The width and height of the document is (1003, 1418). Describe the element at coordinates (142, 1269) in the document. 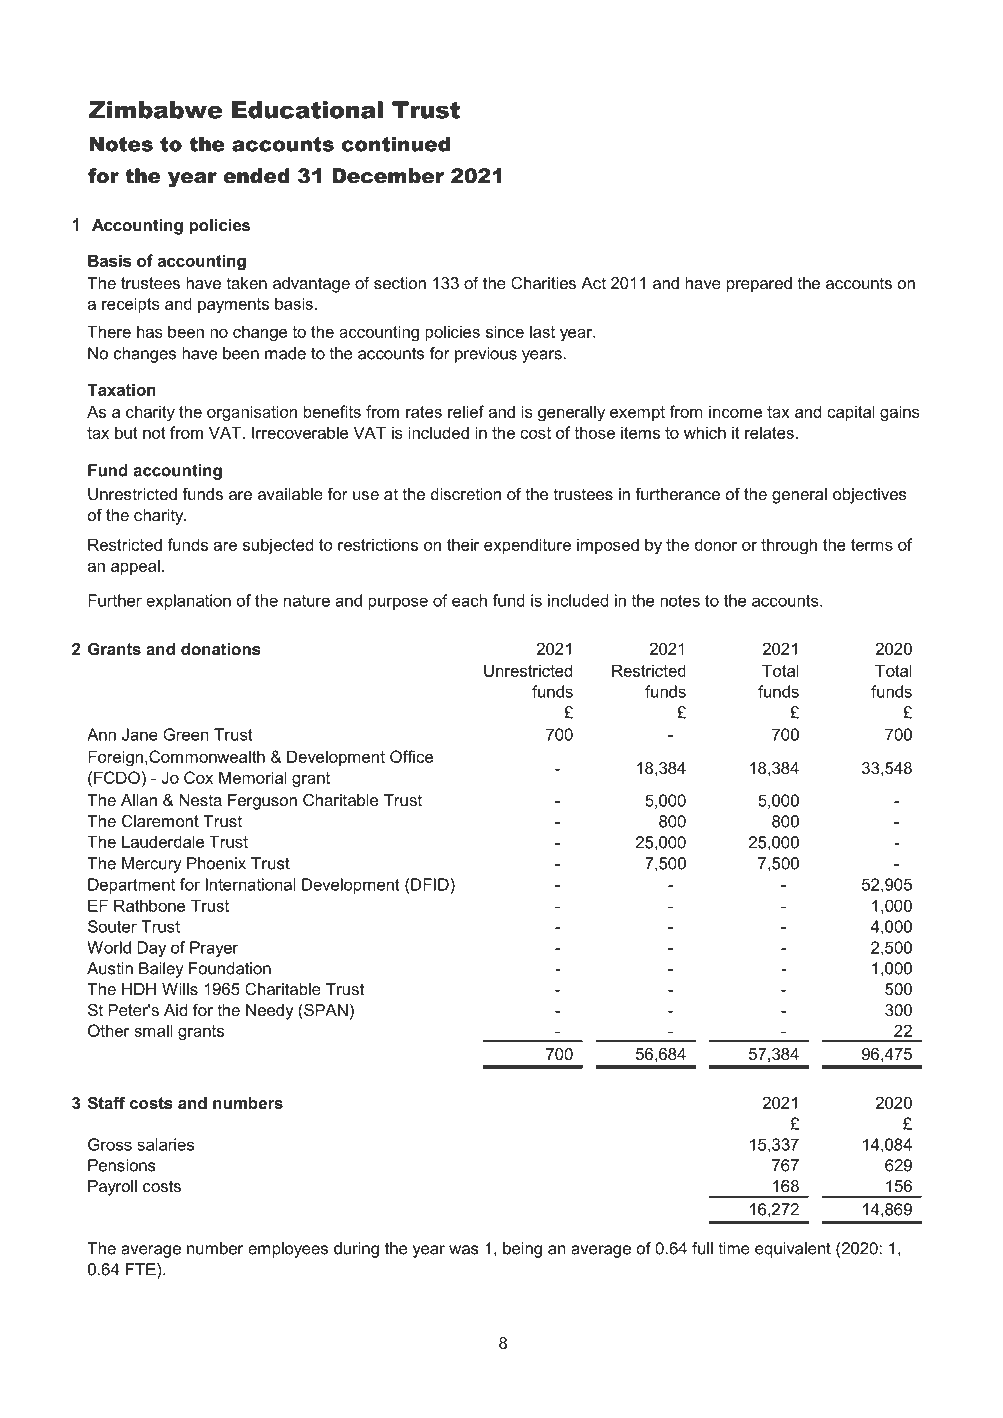

I see `FTE` at that location.
